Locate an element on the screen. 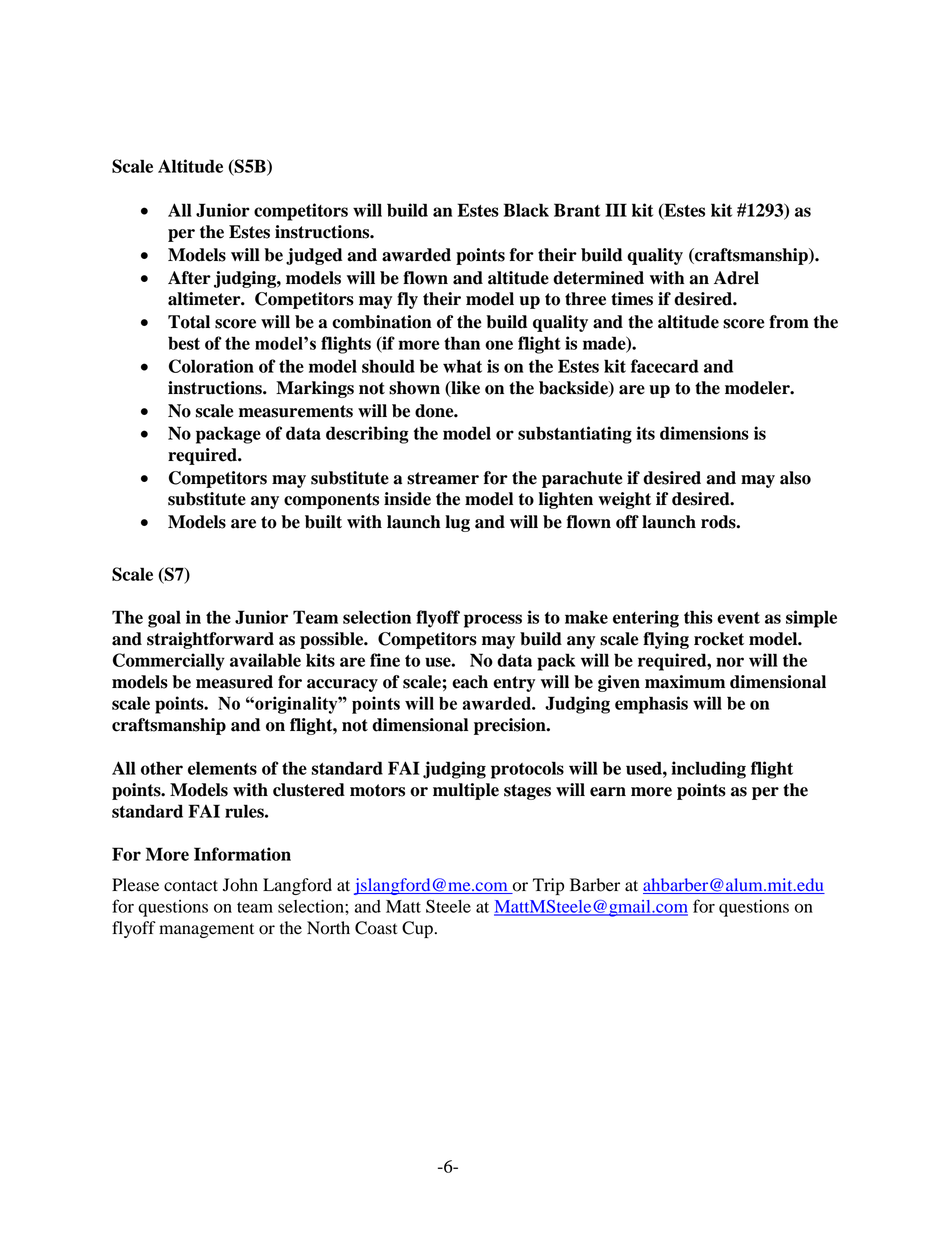  shown is located at coordinates (414, 388).
